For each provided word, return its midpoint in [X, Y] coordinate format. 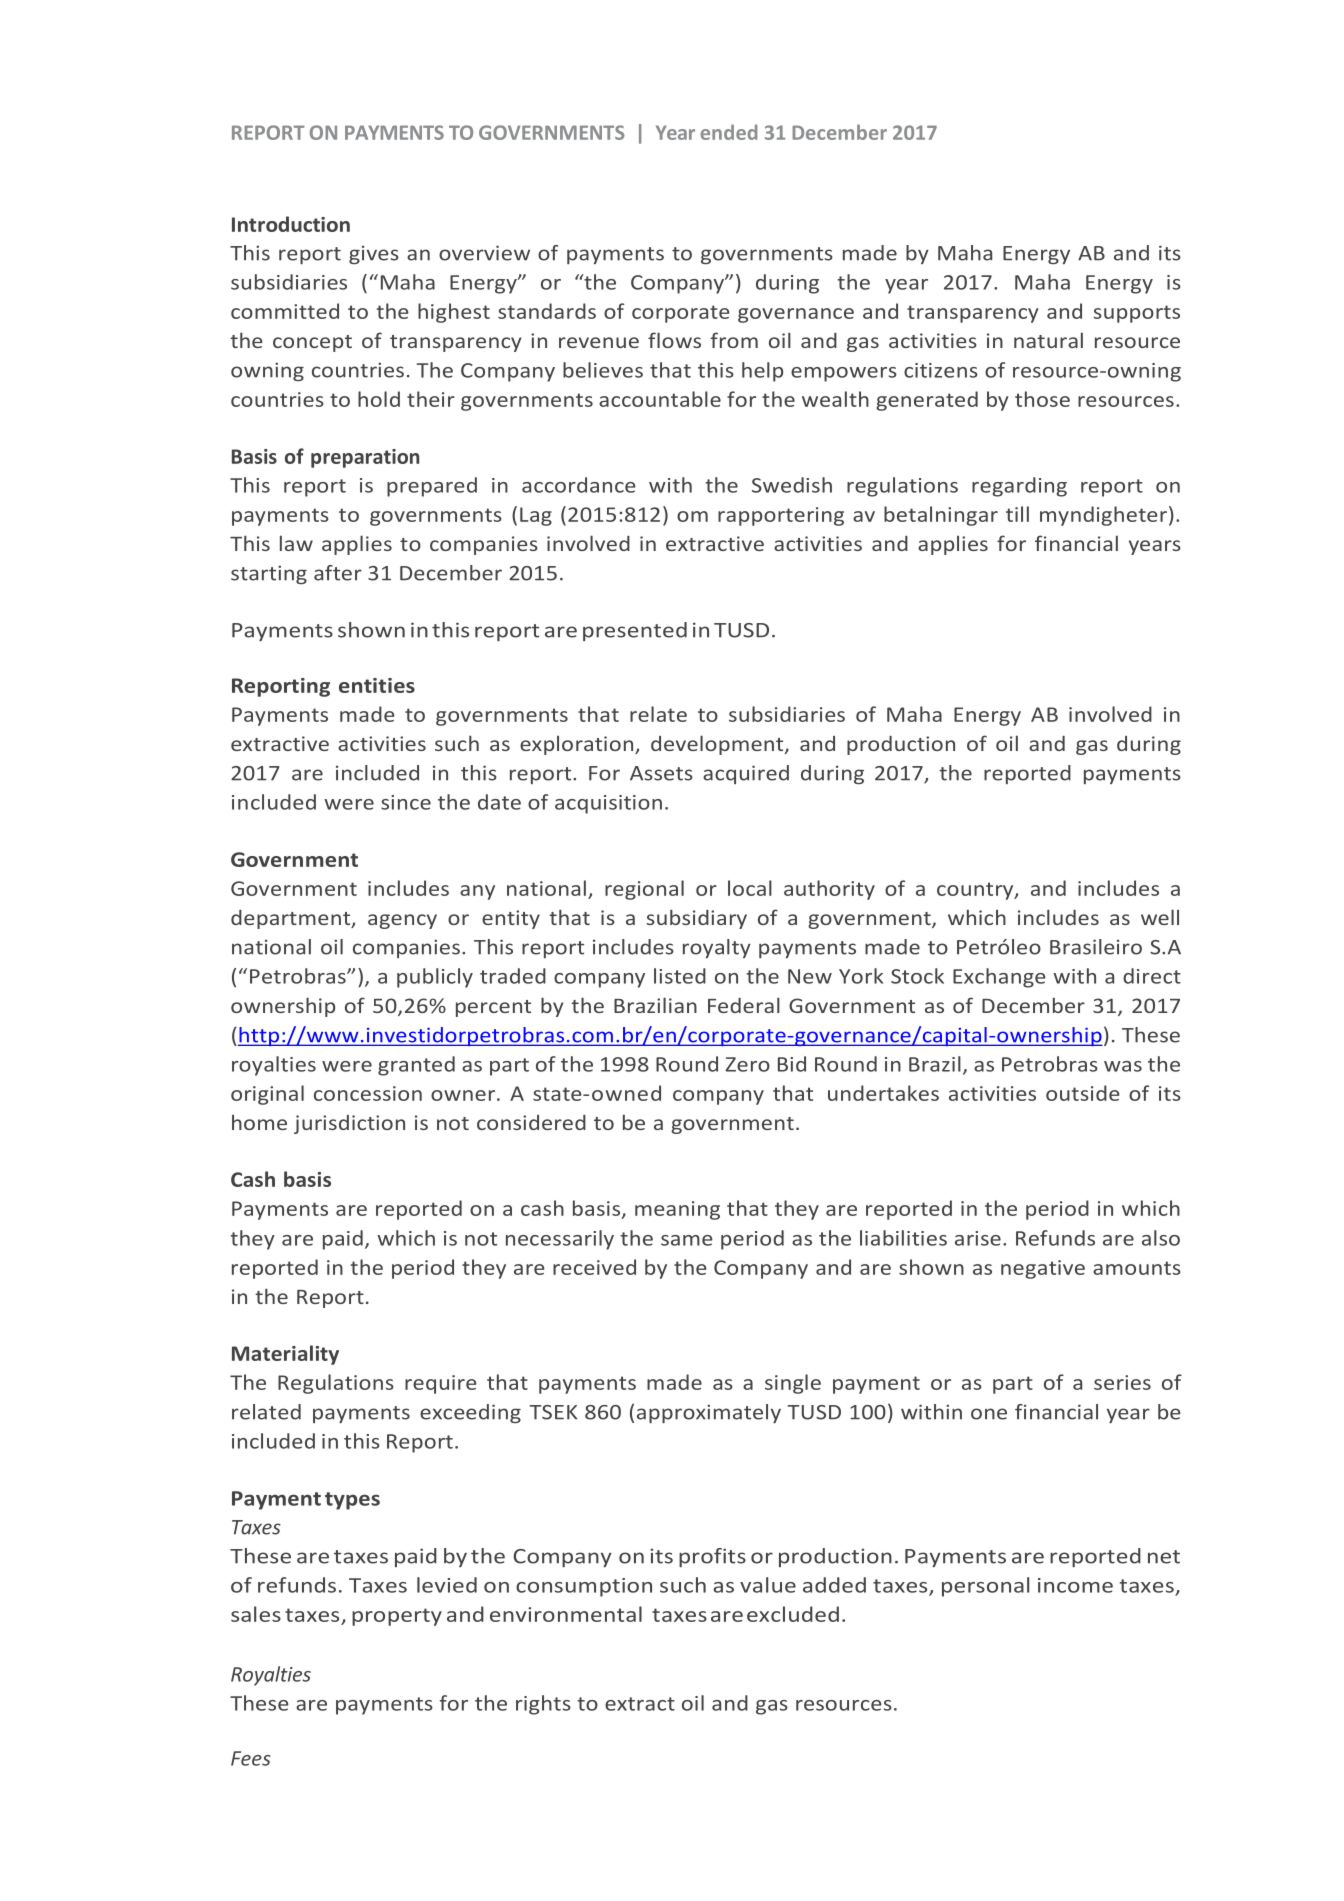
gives [374, 255]
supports [1137, 314]
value [768, 1585]
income [1075, 1585]
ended [729, 132]
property [397, 1617]
